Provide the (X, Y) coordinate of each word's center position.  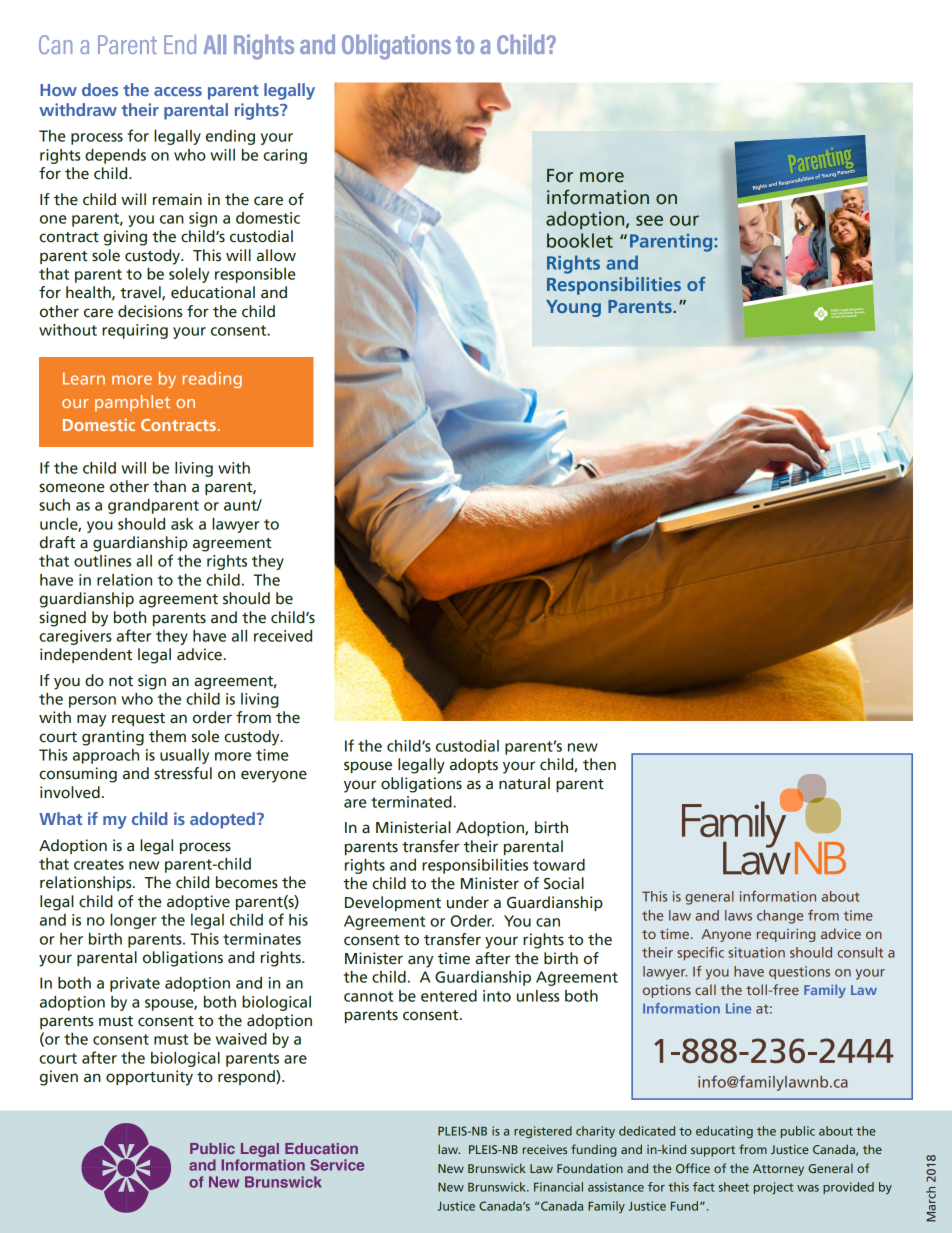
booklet (580, 240)
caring (285, 156)
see (649, 220)
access (178, 91)
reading (212, 380)
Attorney (778, 1170)
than (169, 486)
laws (738, 915)
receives (545, 1149)
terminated (412, 802)
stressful (183, 773)
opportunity (149, 1078)
